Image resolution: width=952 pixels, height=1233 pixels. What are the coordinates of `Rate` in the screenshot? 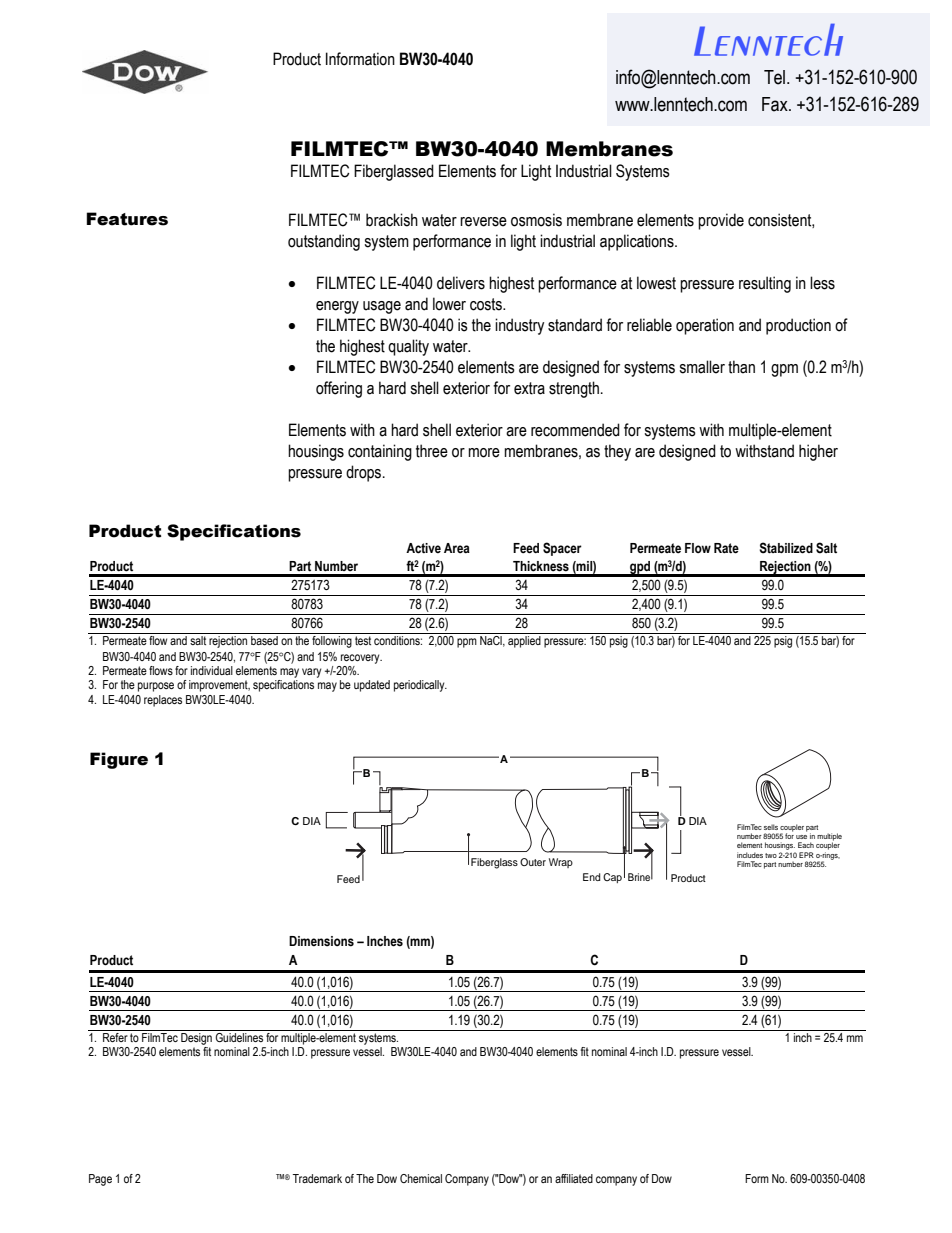 It's located at (726, 548).
